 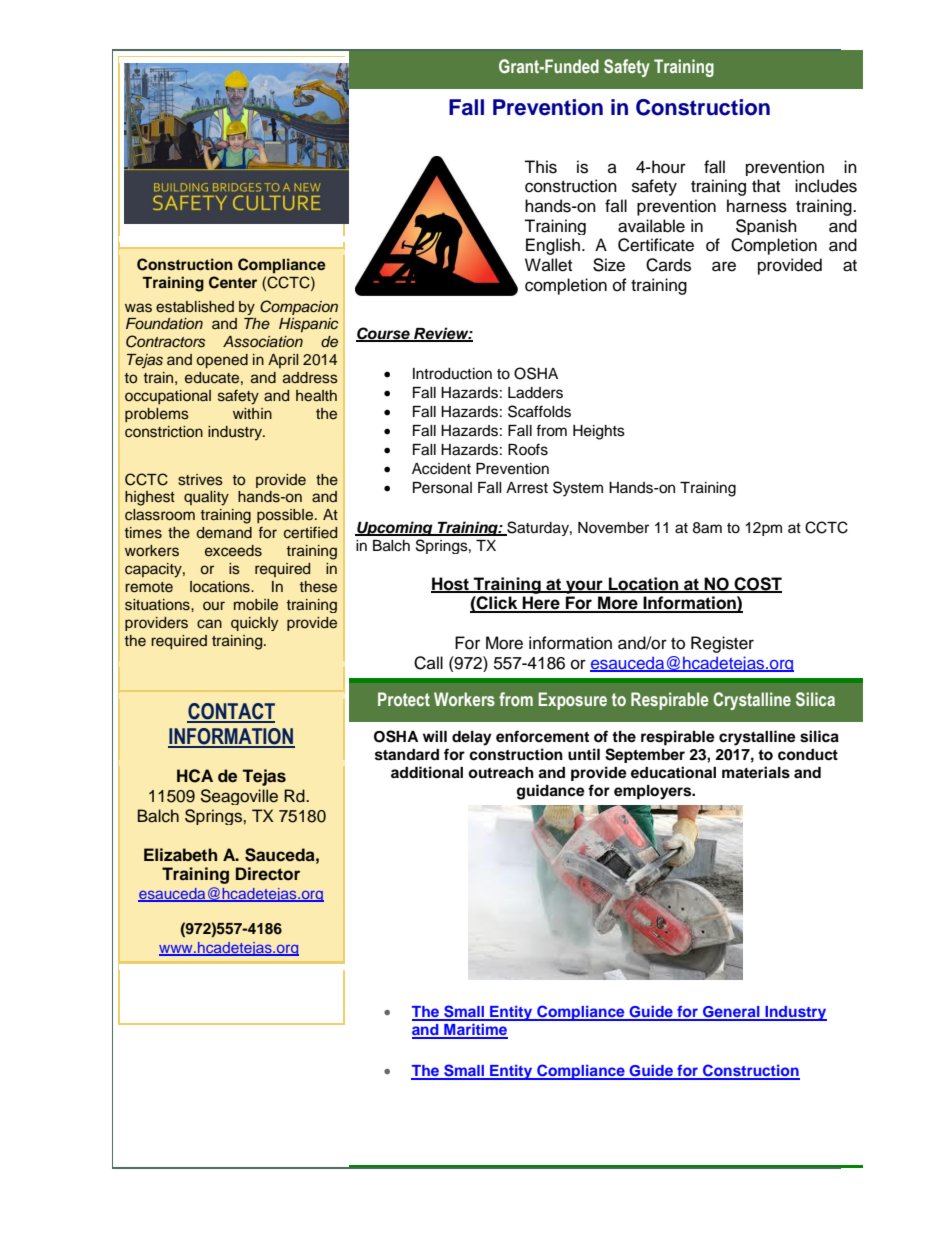 I want to click on strives, so click(x=200, y=480).
